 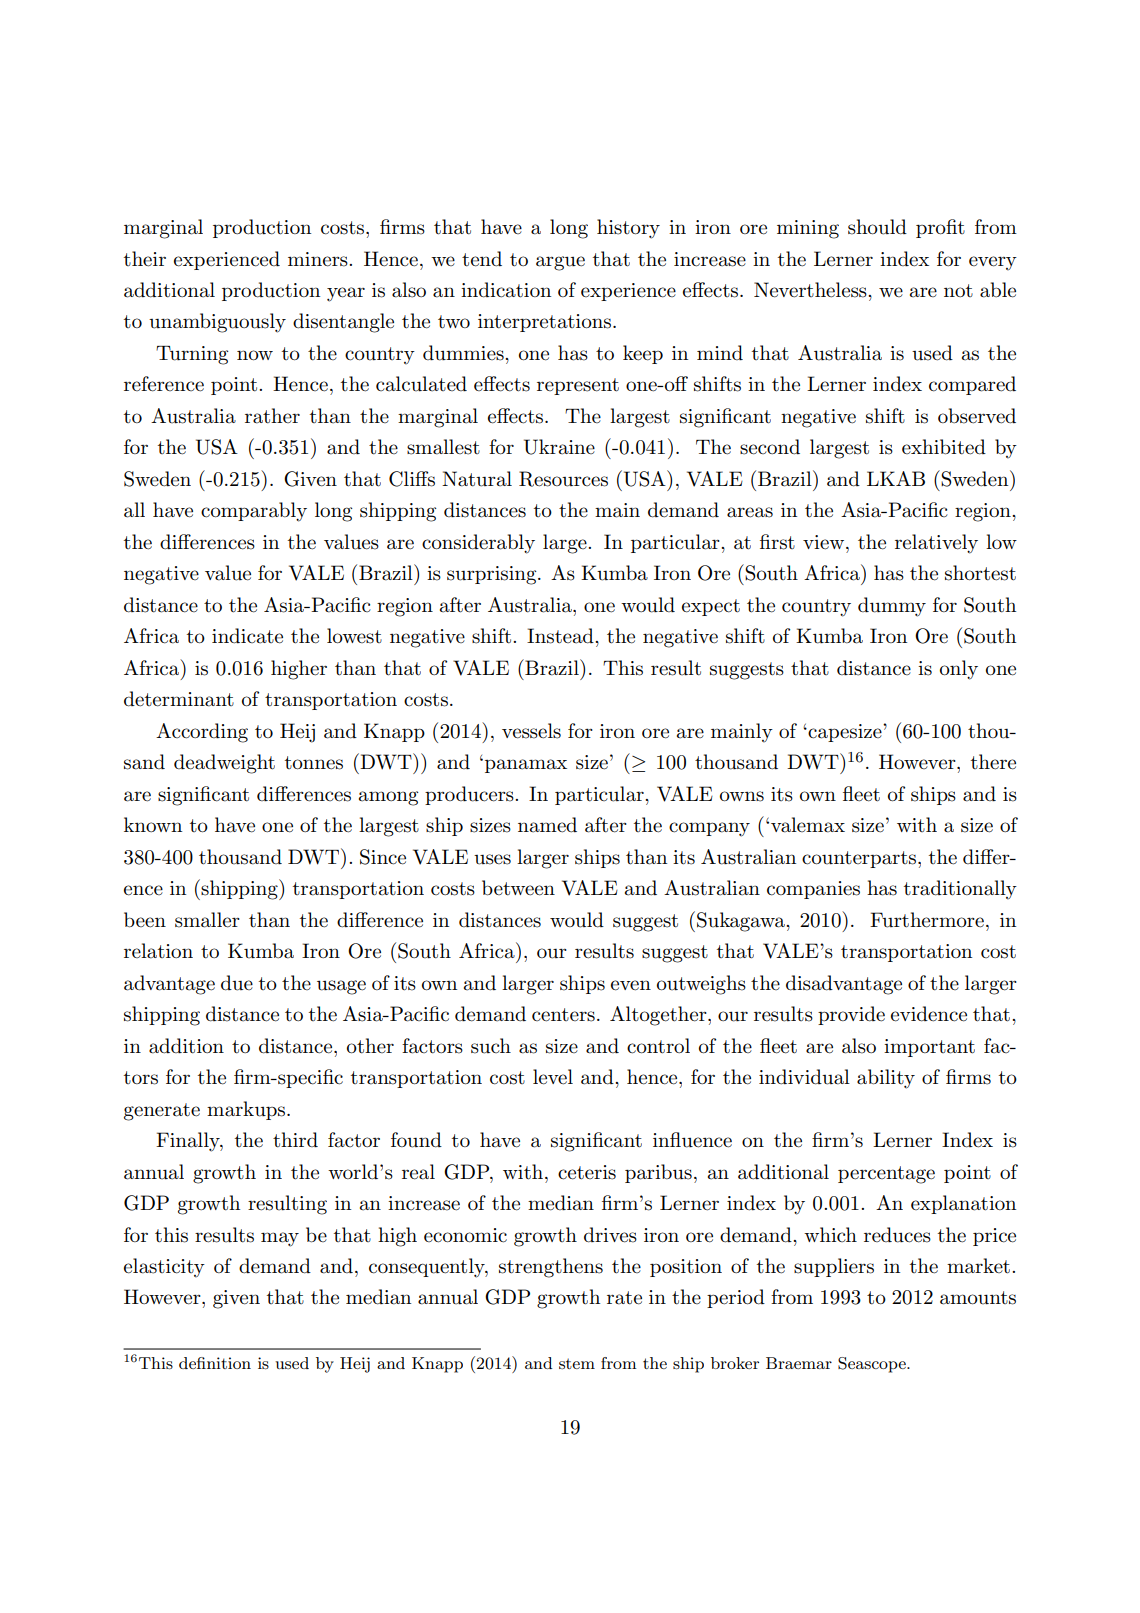 What do you see at coordinates (860, 859) in the screenshot?
I see `counterparts` at bounding box center [860, 859].
